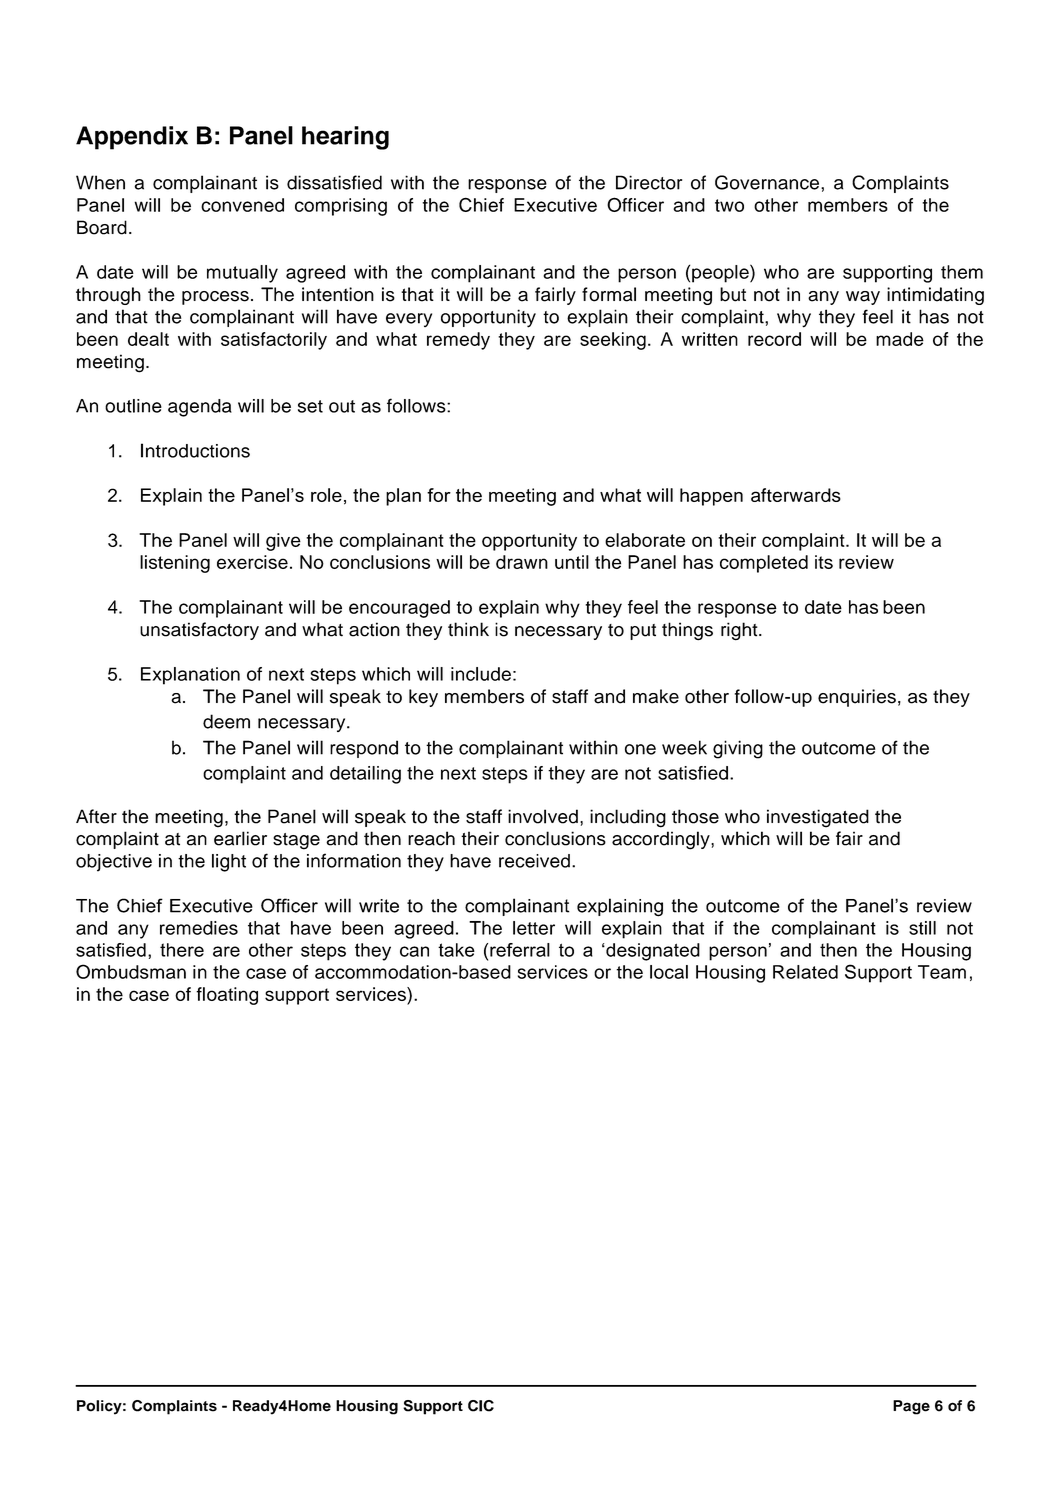  I want to click on Introductions, so click(195, 450).
